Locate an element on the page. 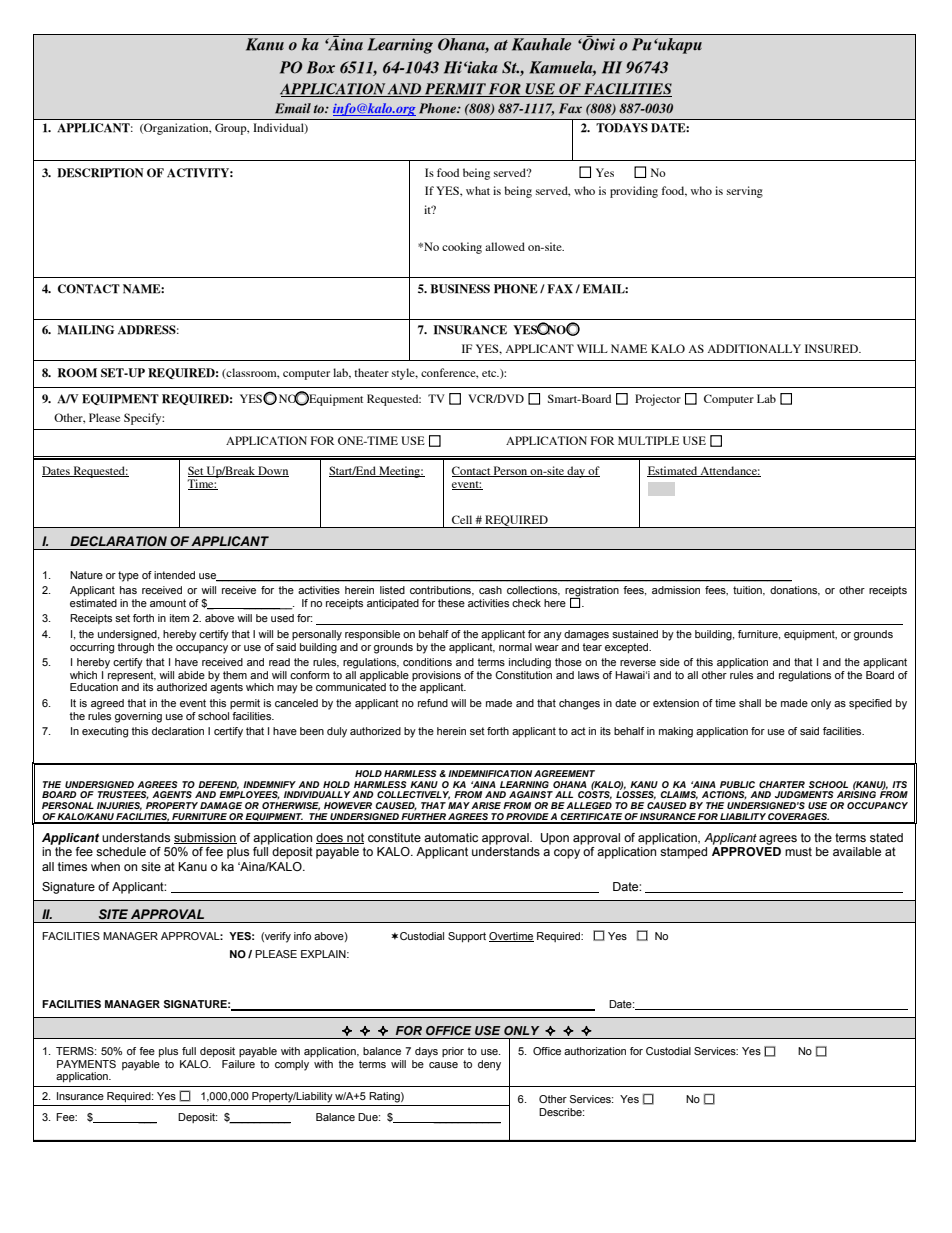 Image resolution: width=952 pixels, height=1233 pixels. refund is located at coordinates (433, 703).
